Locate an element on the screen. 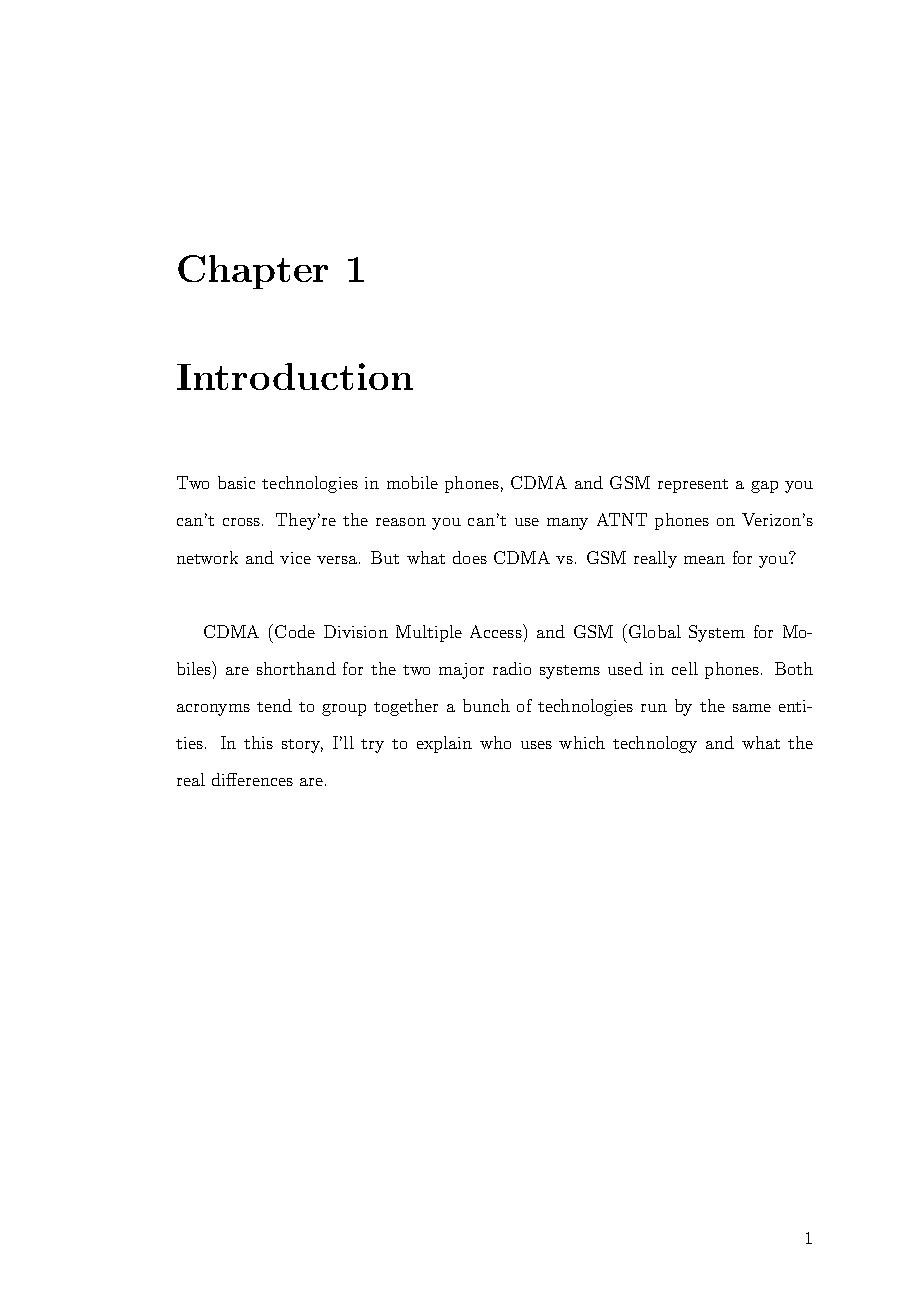 Image resolution: width=924 pixels, height=1308 pixels. who is located at coordinates (495, 742).
